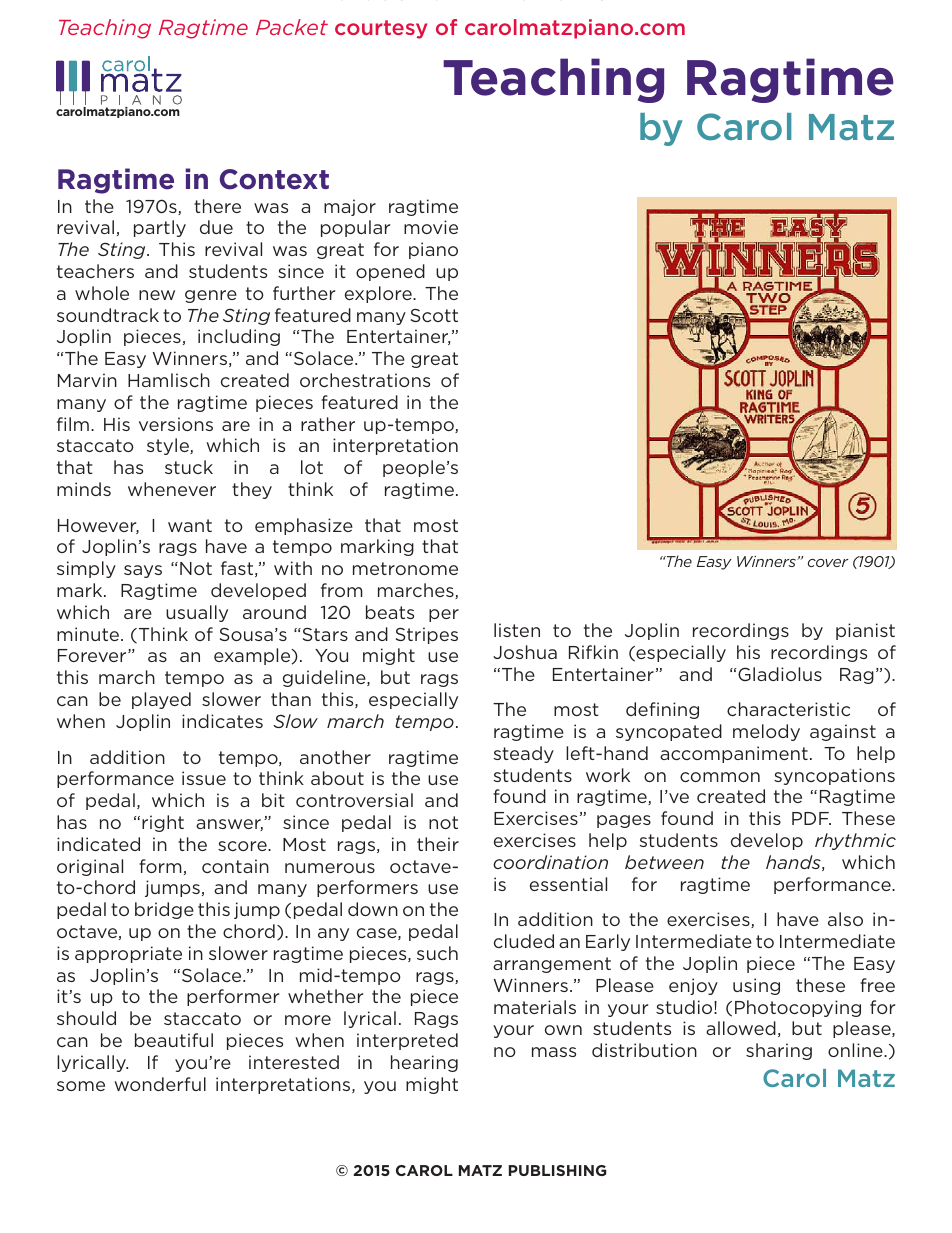 The image size is (952, 1233). I want to click on courtesy, so click(381, 29).
